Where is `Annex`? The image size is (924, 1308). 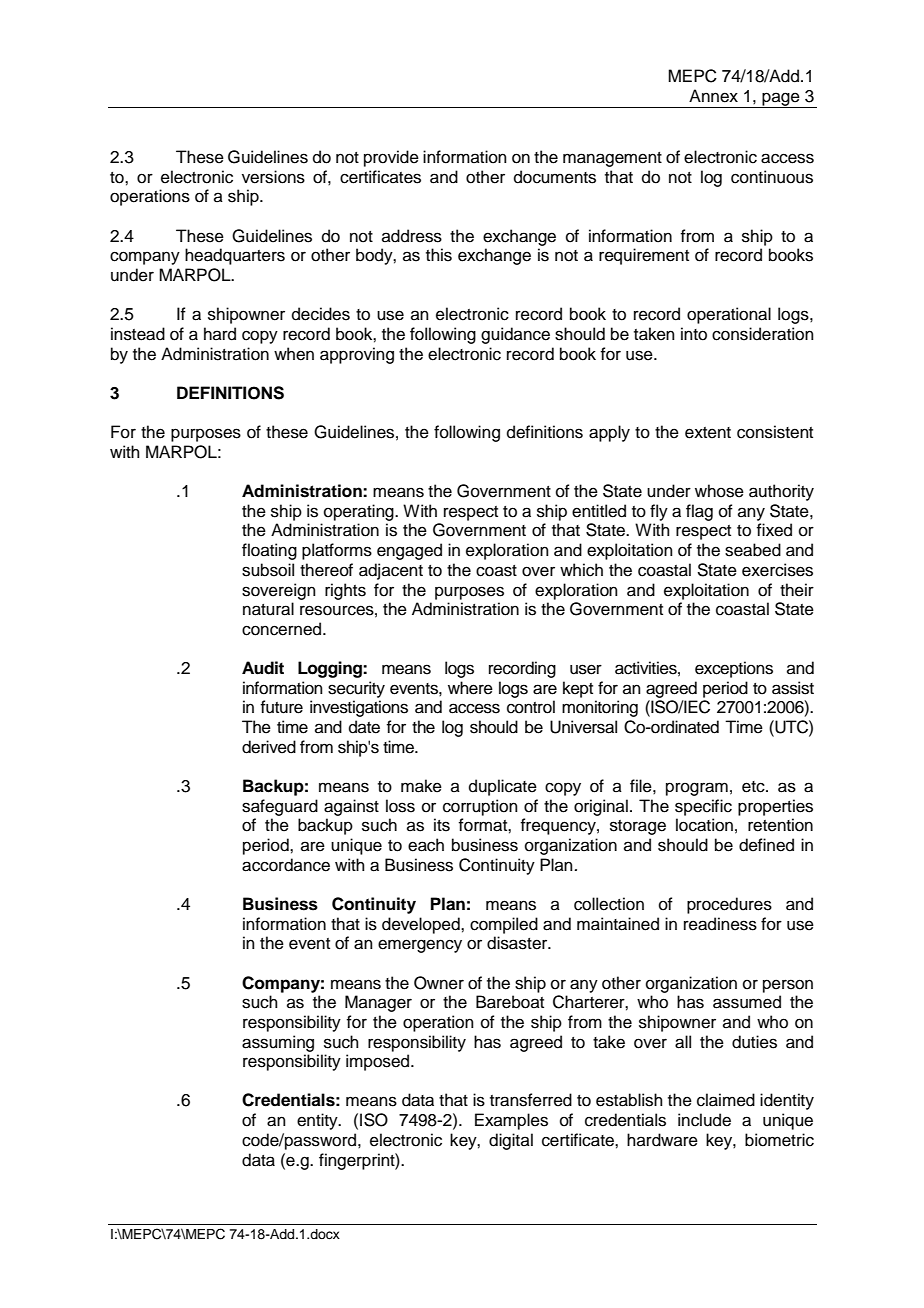
Annex is located at coordinates (713, 96).
